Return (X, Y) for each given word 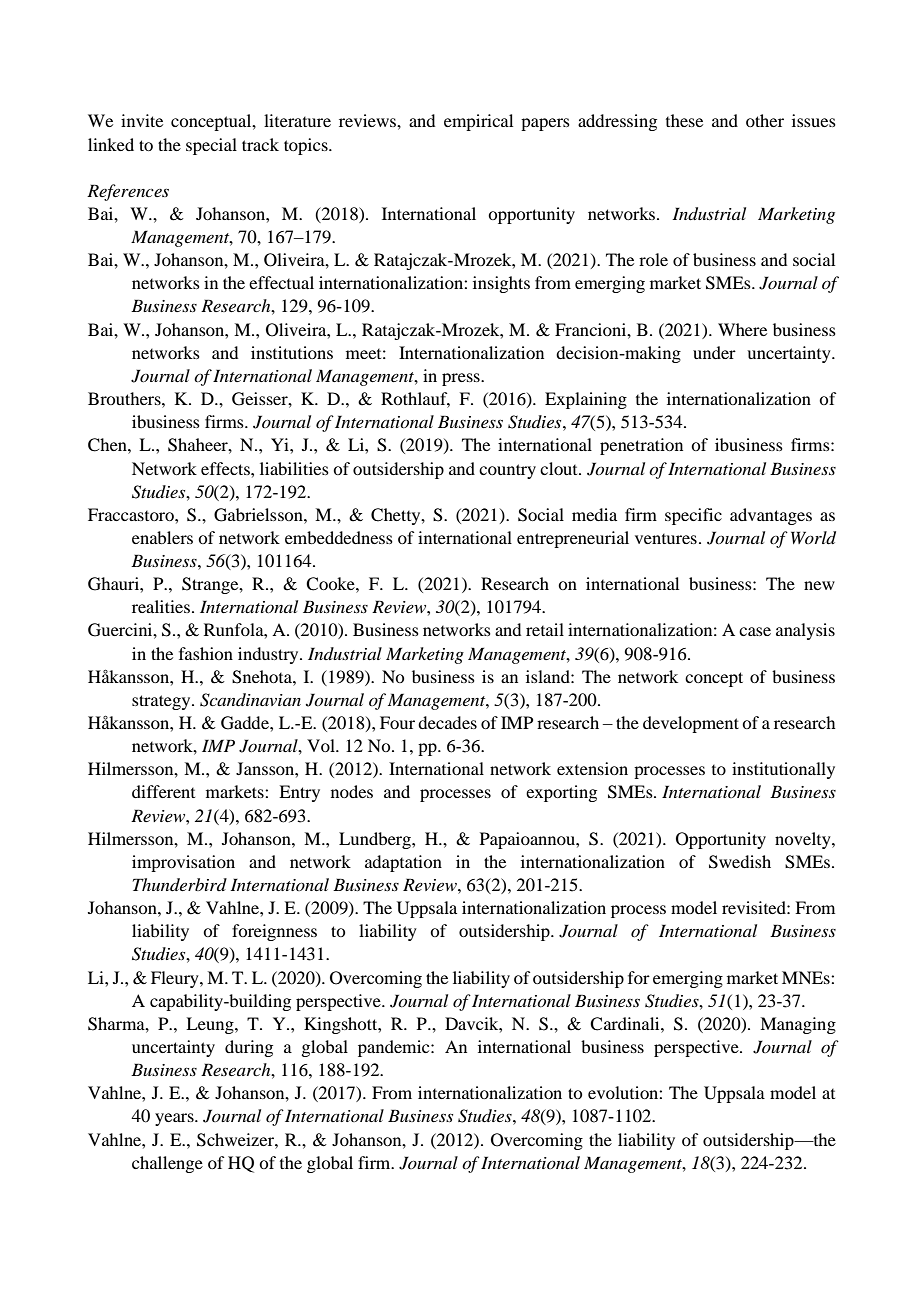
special (211, 146)
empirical (478, 122)
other (765, 120)
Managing (798, 1025)
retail (545, 629)
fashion (206, 653)
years (175, 1119)
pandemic (395, 1048)
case (755, 631)
